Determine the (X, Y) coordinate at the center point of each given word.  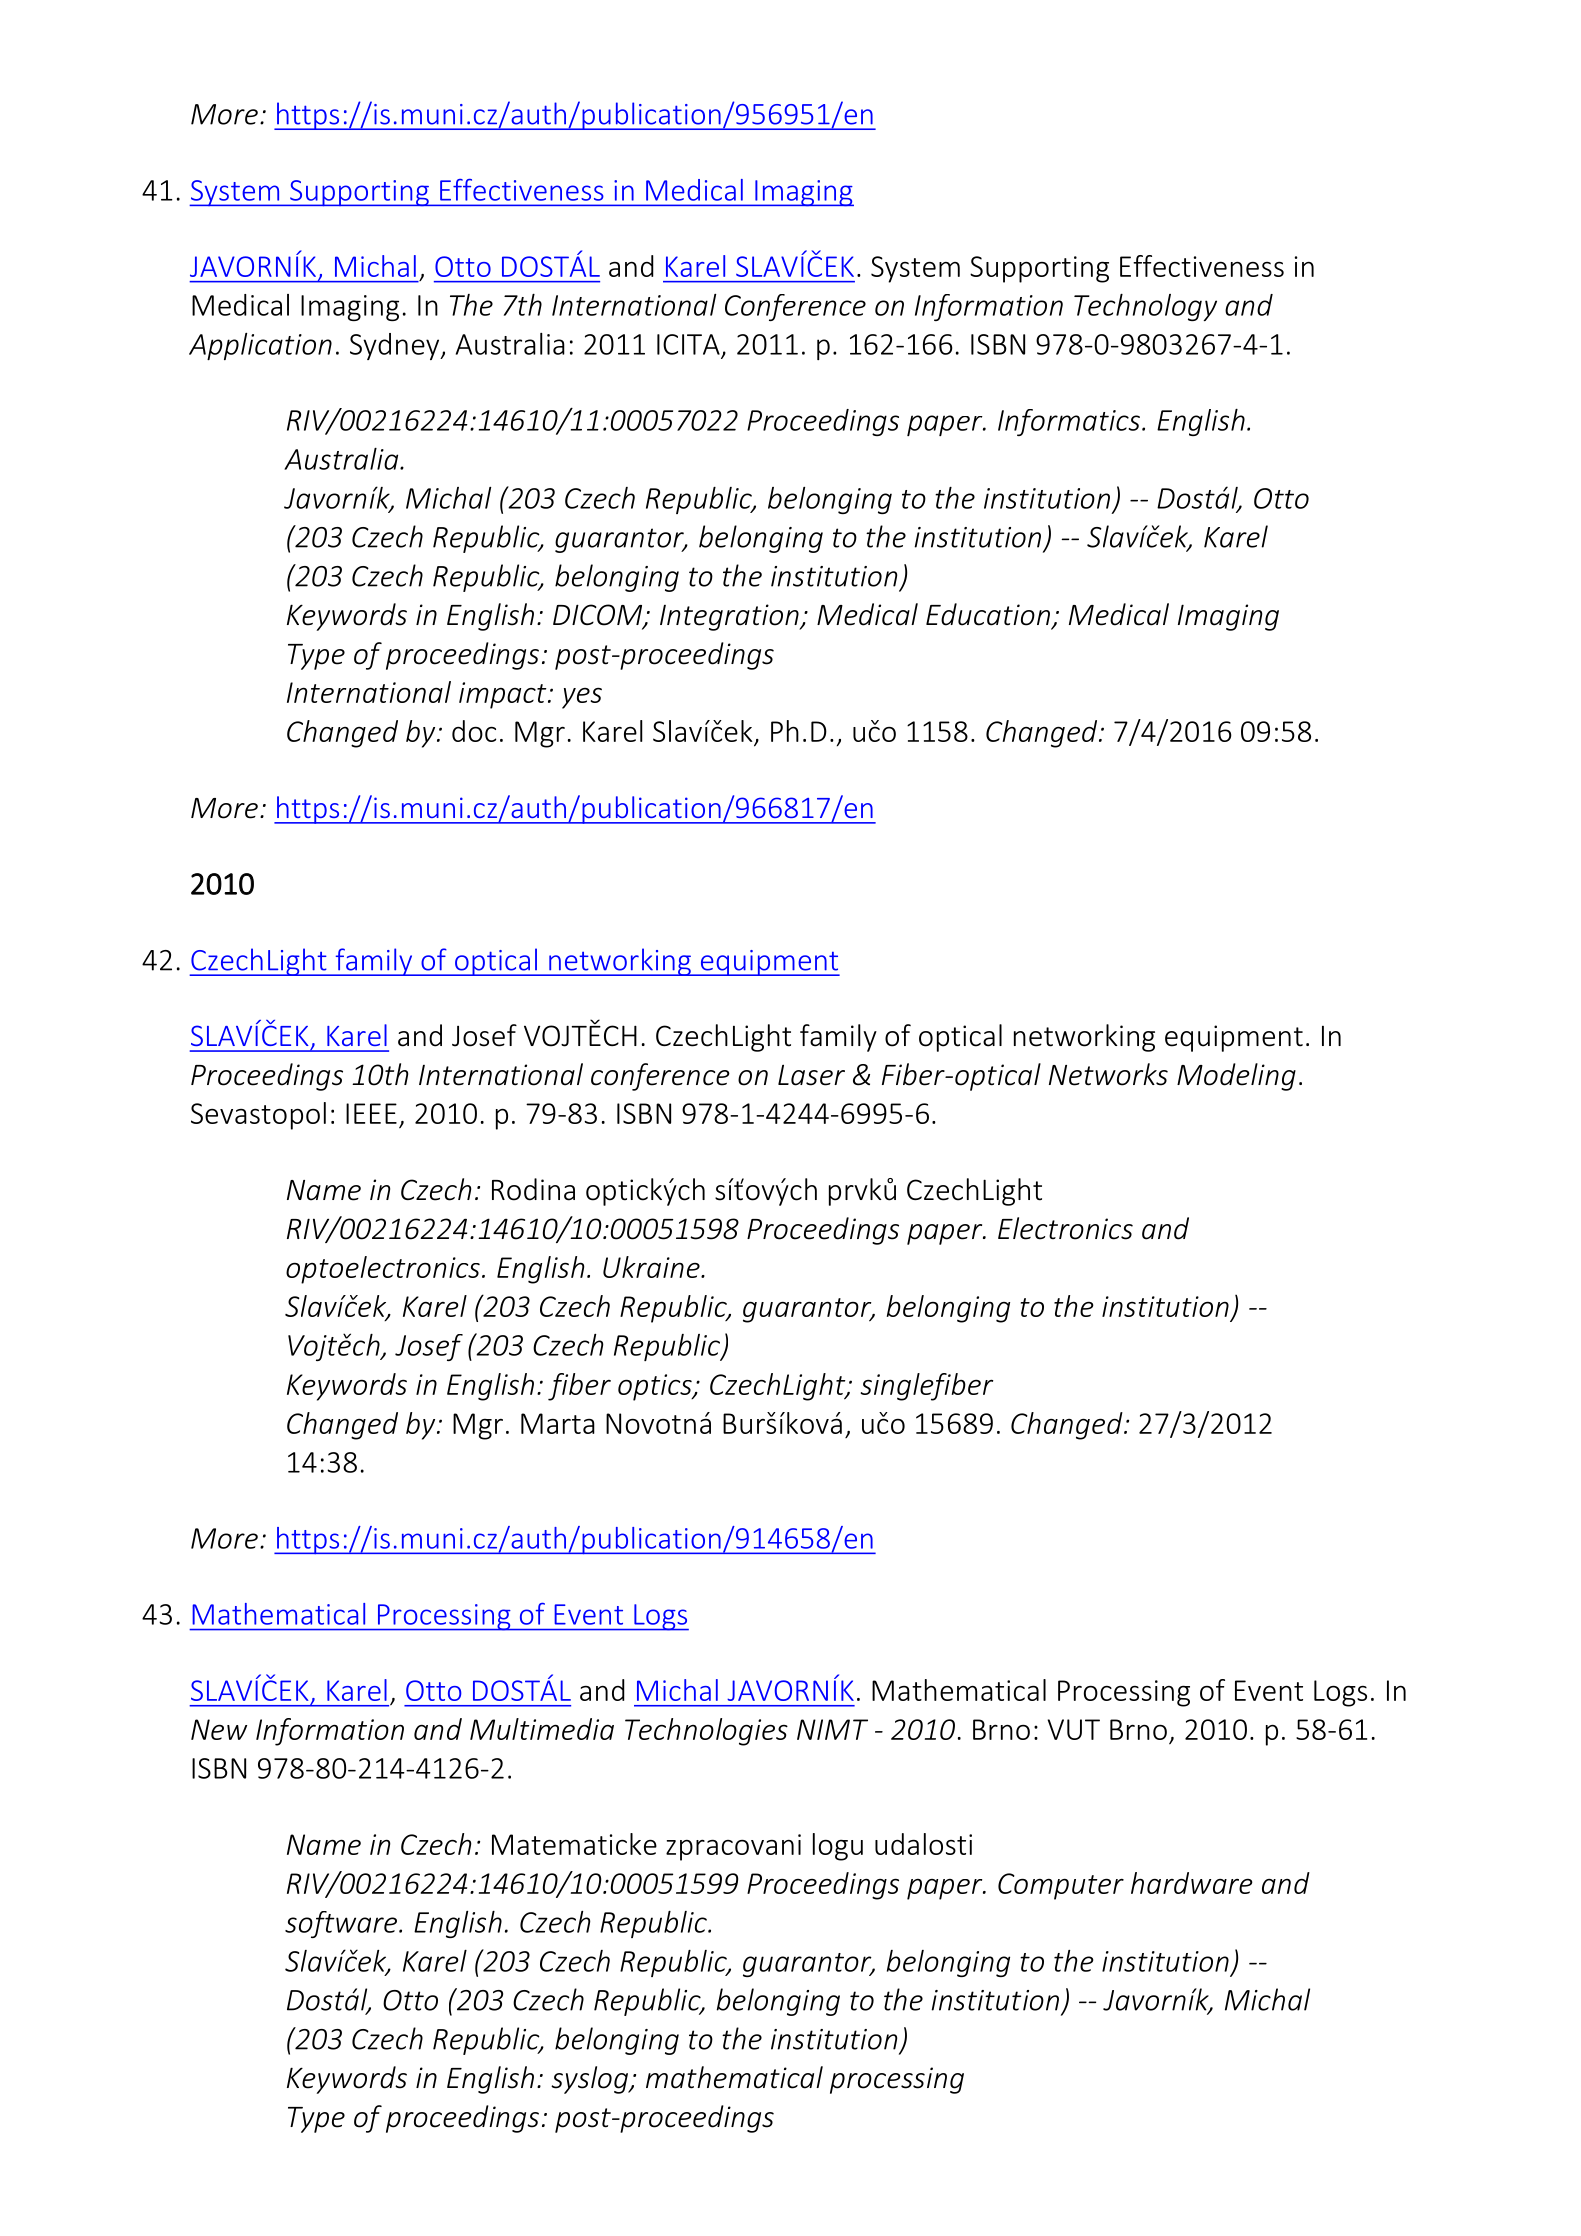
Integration (730, 617)
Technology (1145, 307)
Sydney (396, 346)
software (342, 1924)
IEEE (371, 1113)
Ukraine (652, 1267)
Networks (1108, 1074)
